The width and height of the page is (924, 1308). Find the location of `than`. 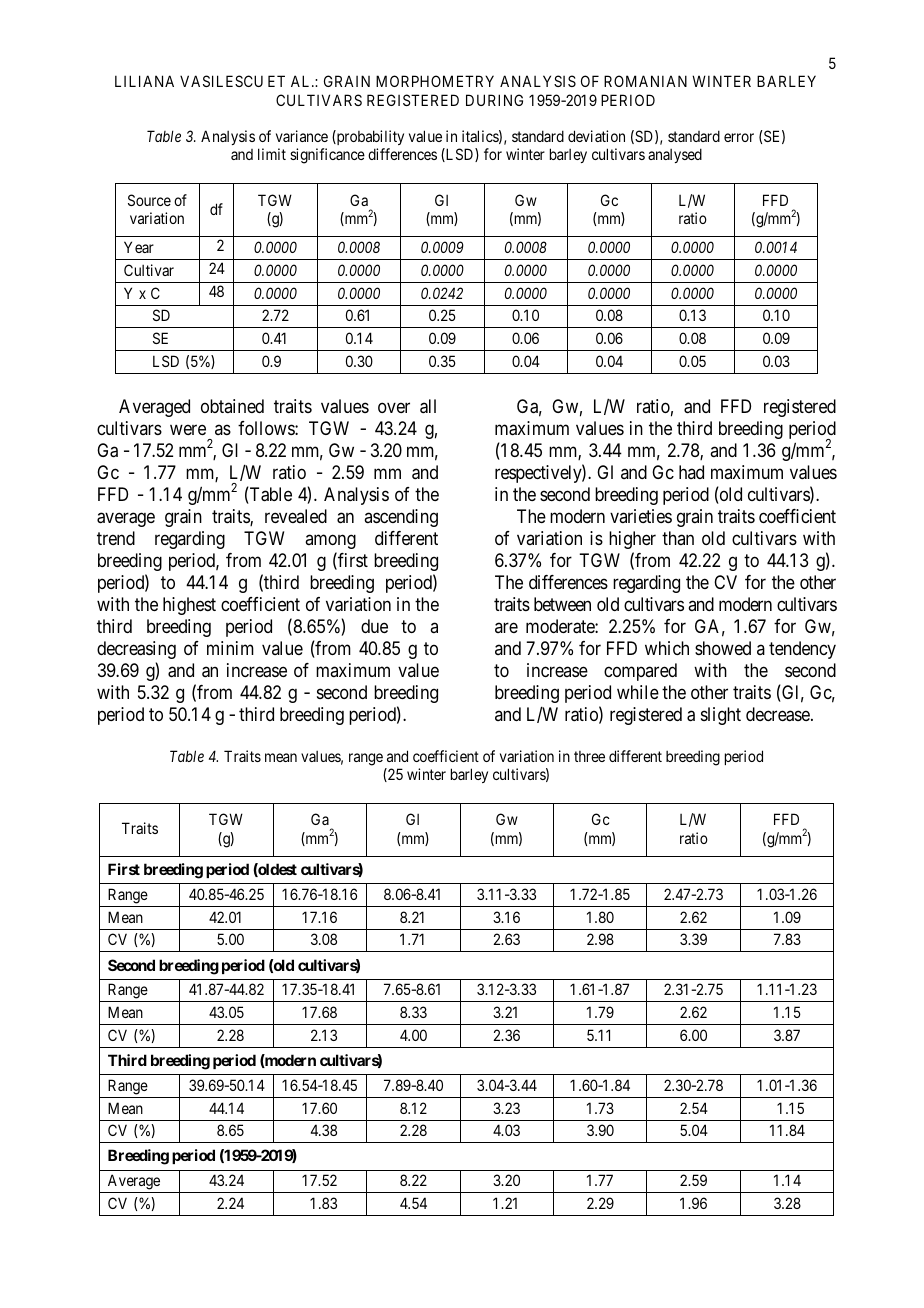

than is located at coordinates (678, 538).
